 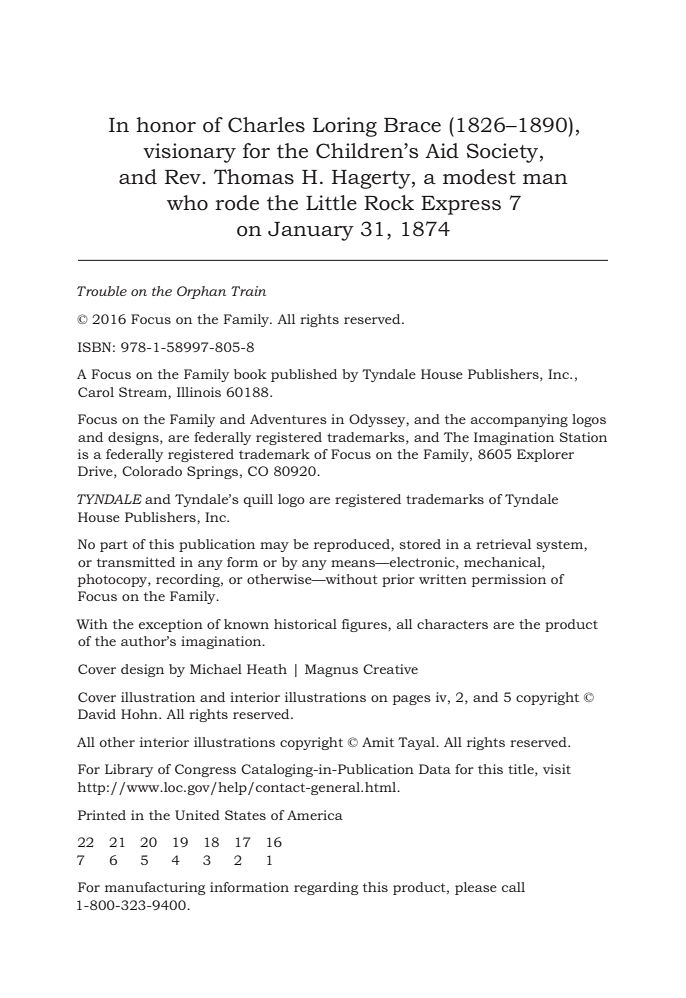 What do you see at coordinates (166, 125) in the image?
I see `honor` at bounding box center [166, 125].
